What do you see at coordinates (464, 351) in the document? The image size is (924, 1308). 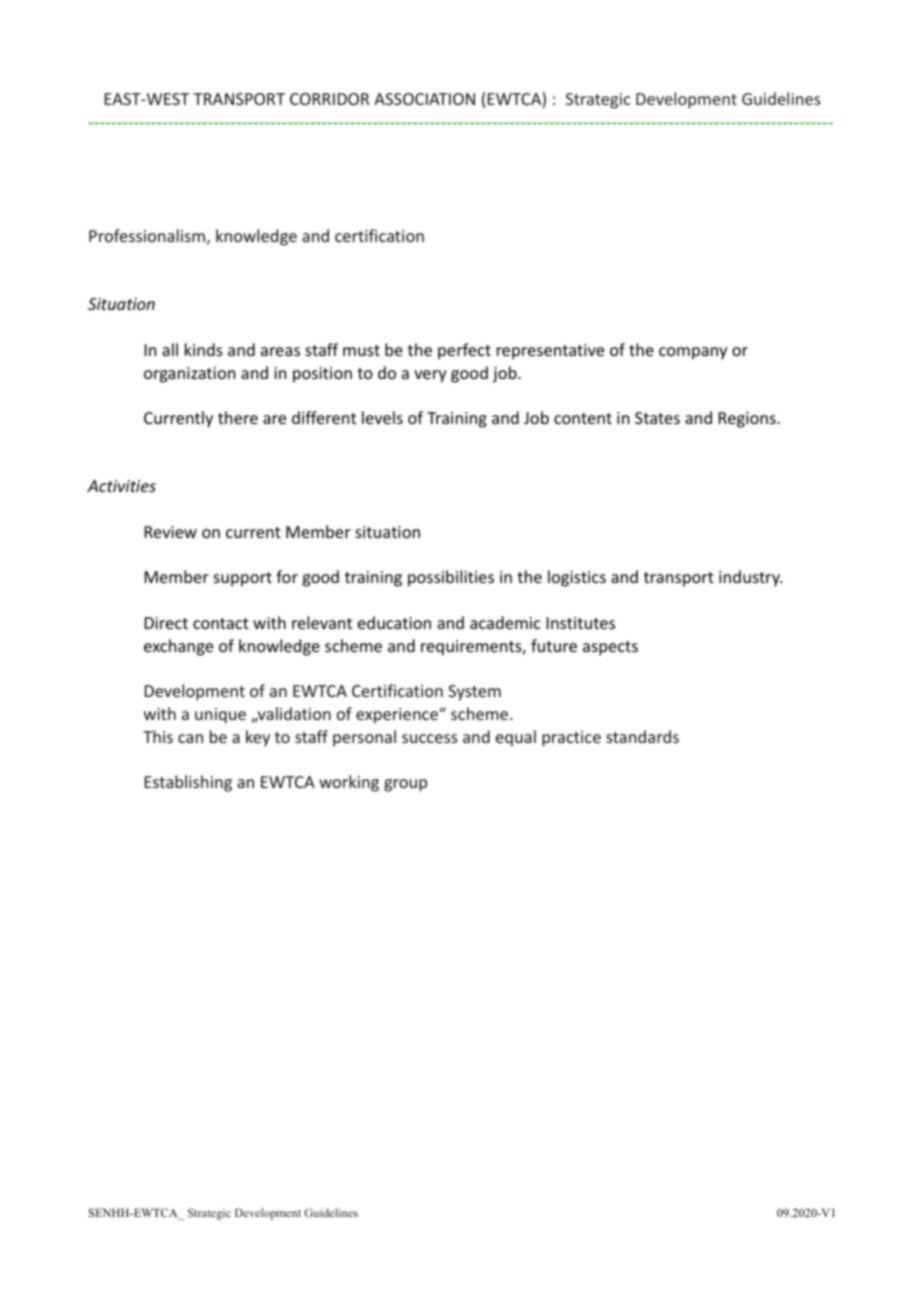 I see `perfect` at bounding box center [464, 351].
